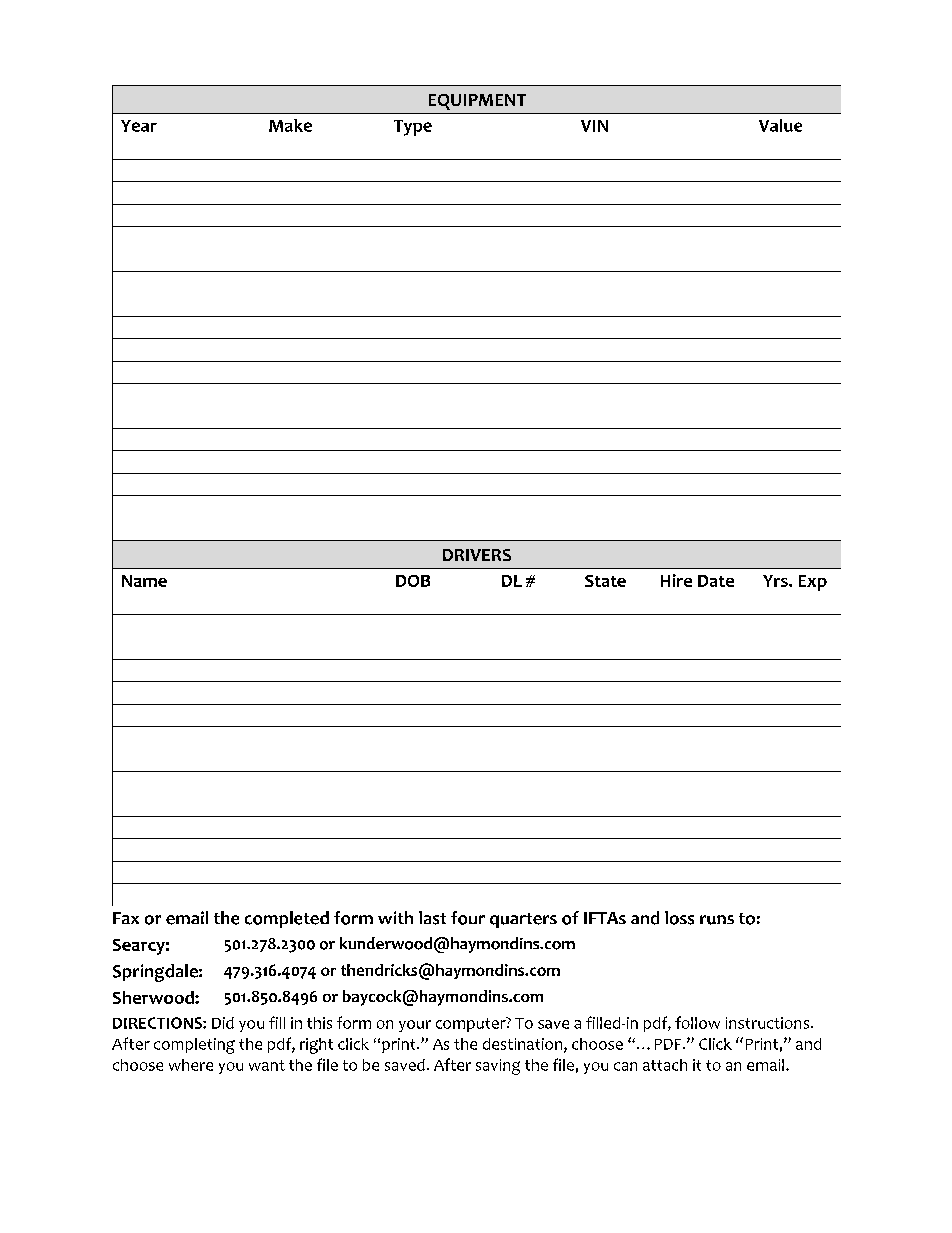  Describe the element at coordinates (139, 126) in the document. I see `Year` at that location.
